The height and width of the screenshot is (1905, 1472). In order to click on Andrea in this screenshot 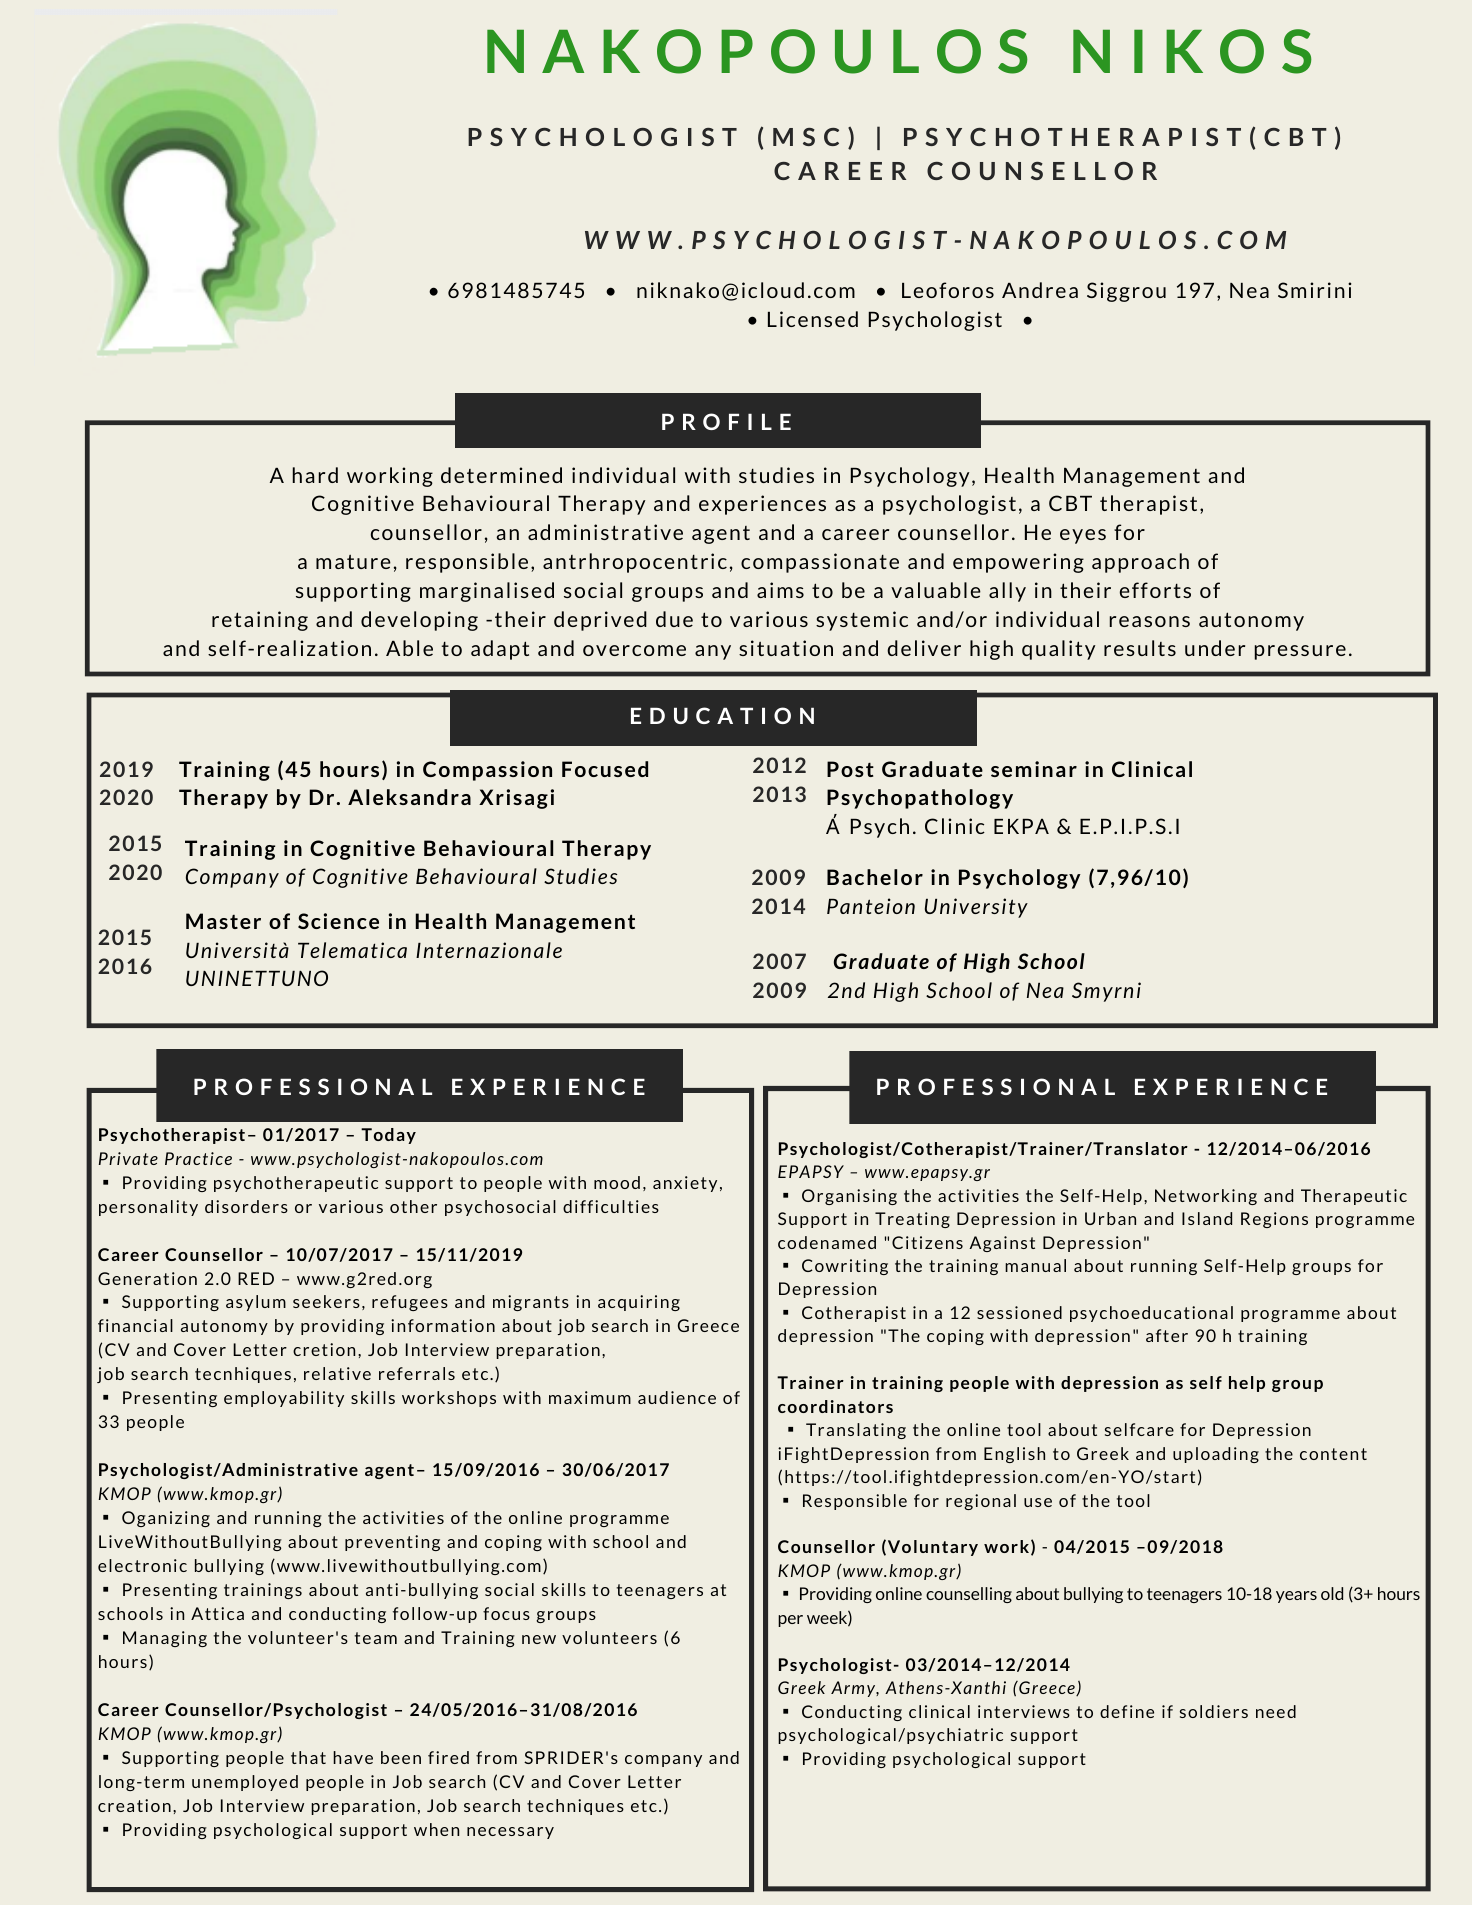, I will do `click(1040, 290)`.
